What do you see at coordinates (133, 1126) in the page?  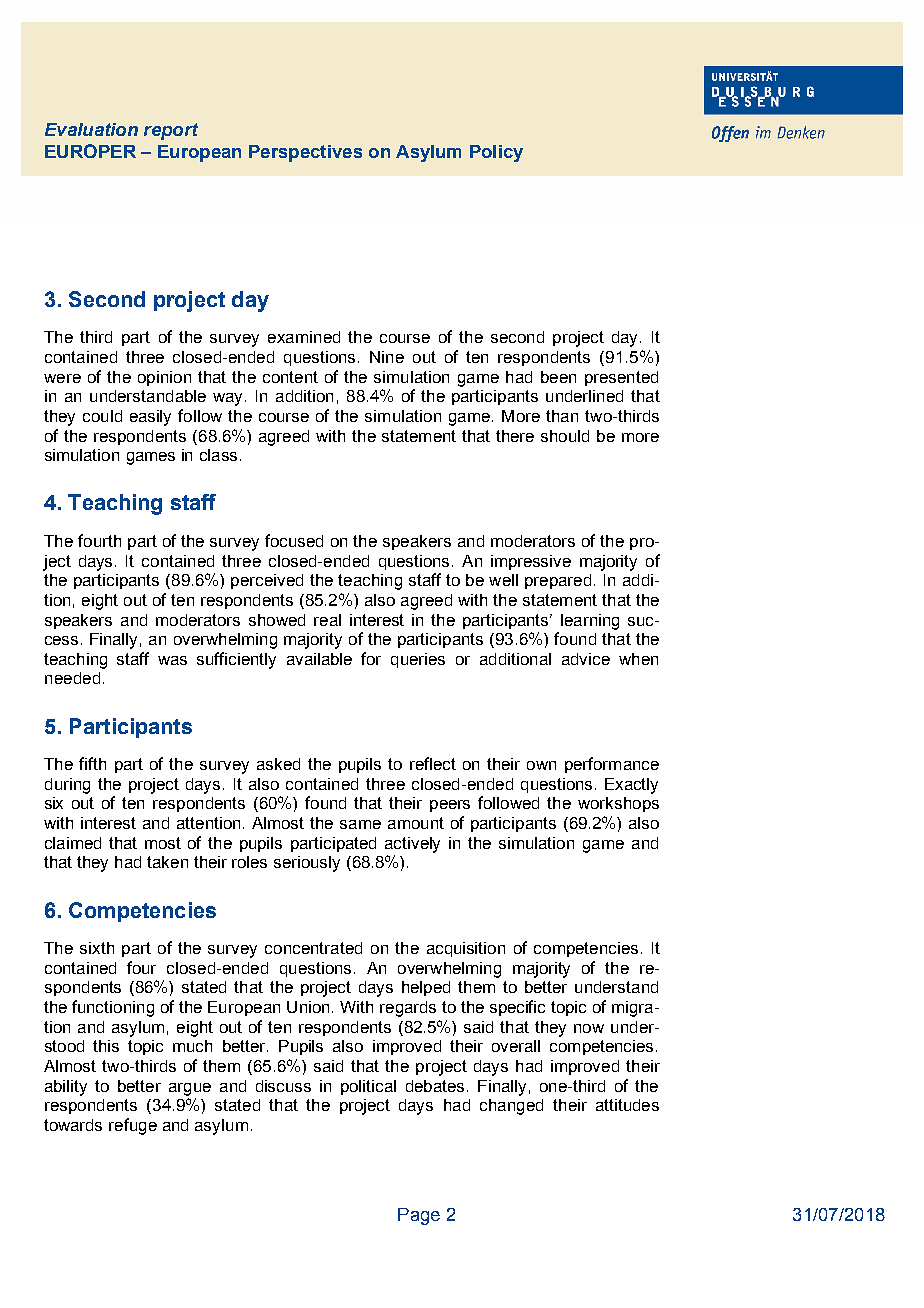 I see `refuge` at bounding box center [133, 1126].
